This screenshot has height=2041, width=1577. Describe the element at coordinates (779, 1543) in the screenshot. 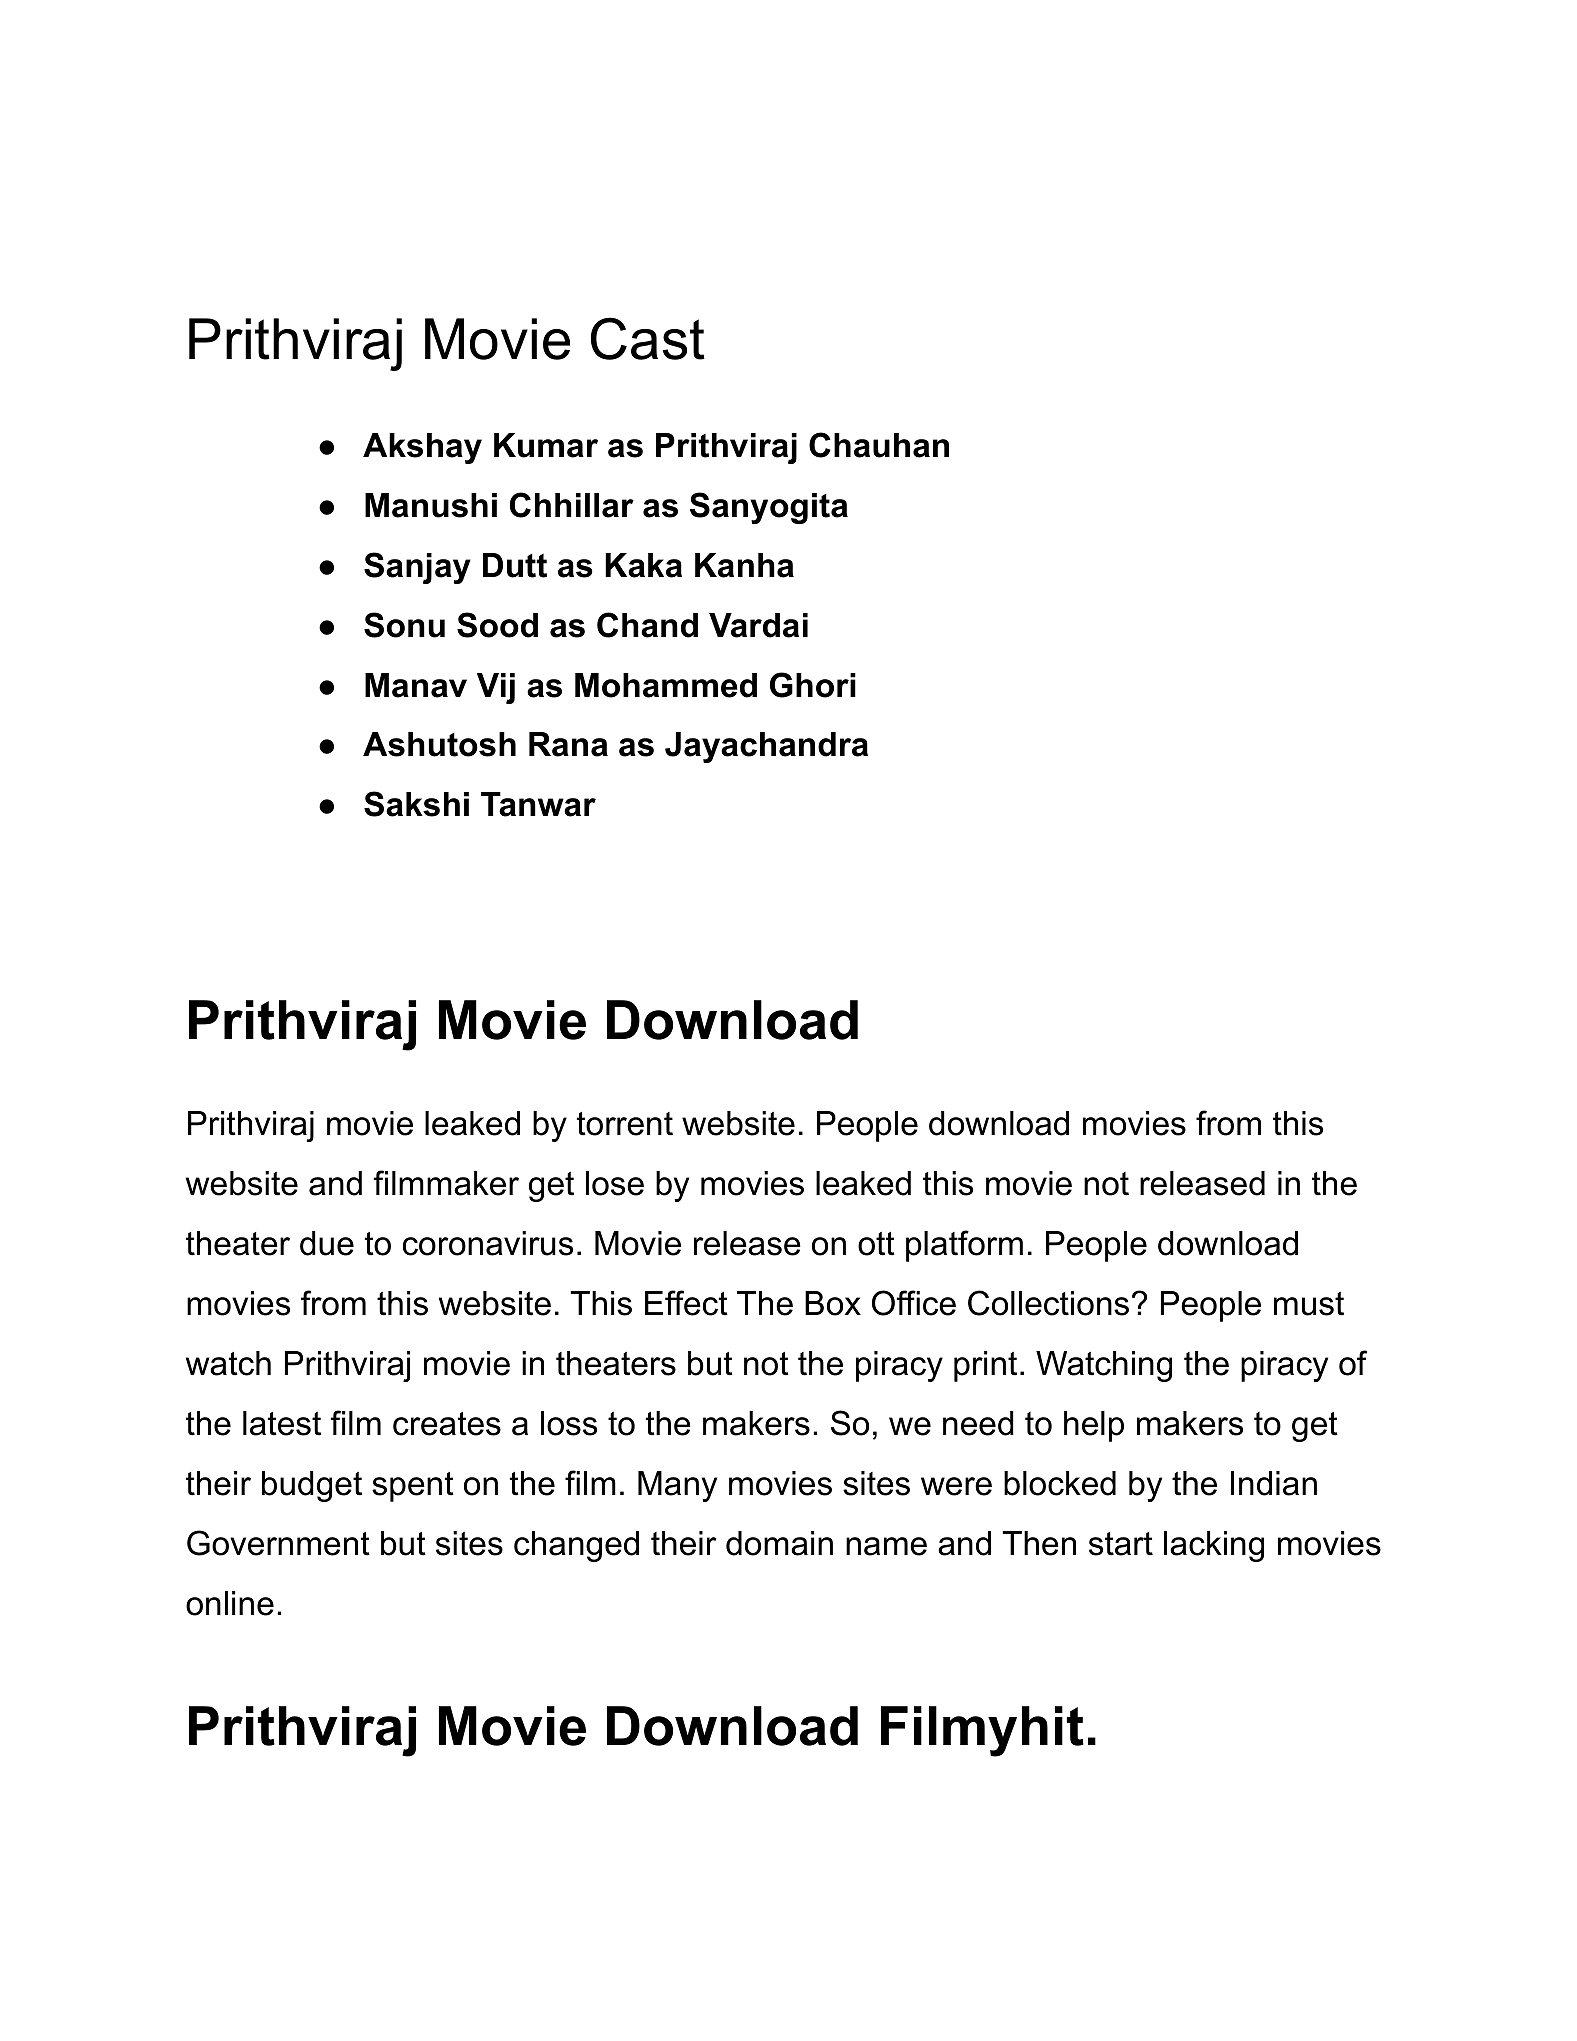

I see `domain` at that location.
